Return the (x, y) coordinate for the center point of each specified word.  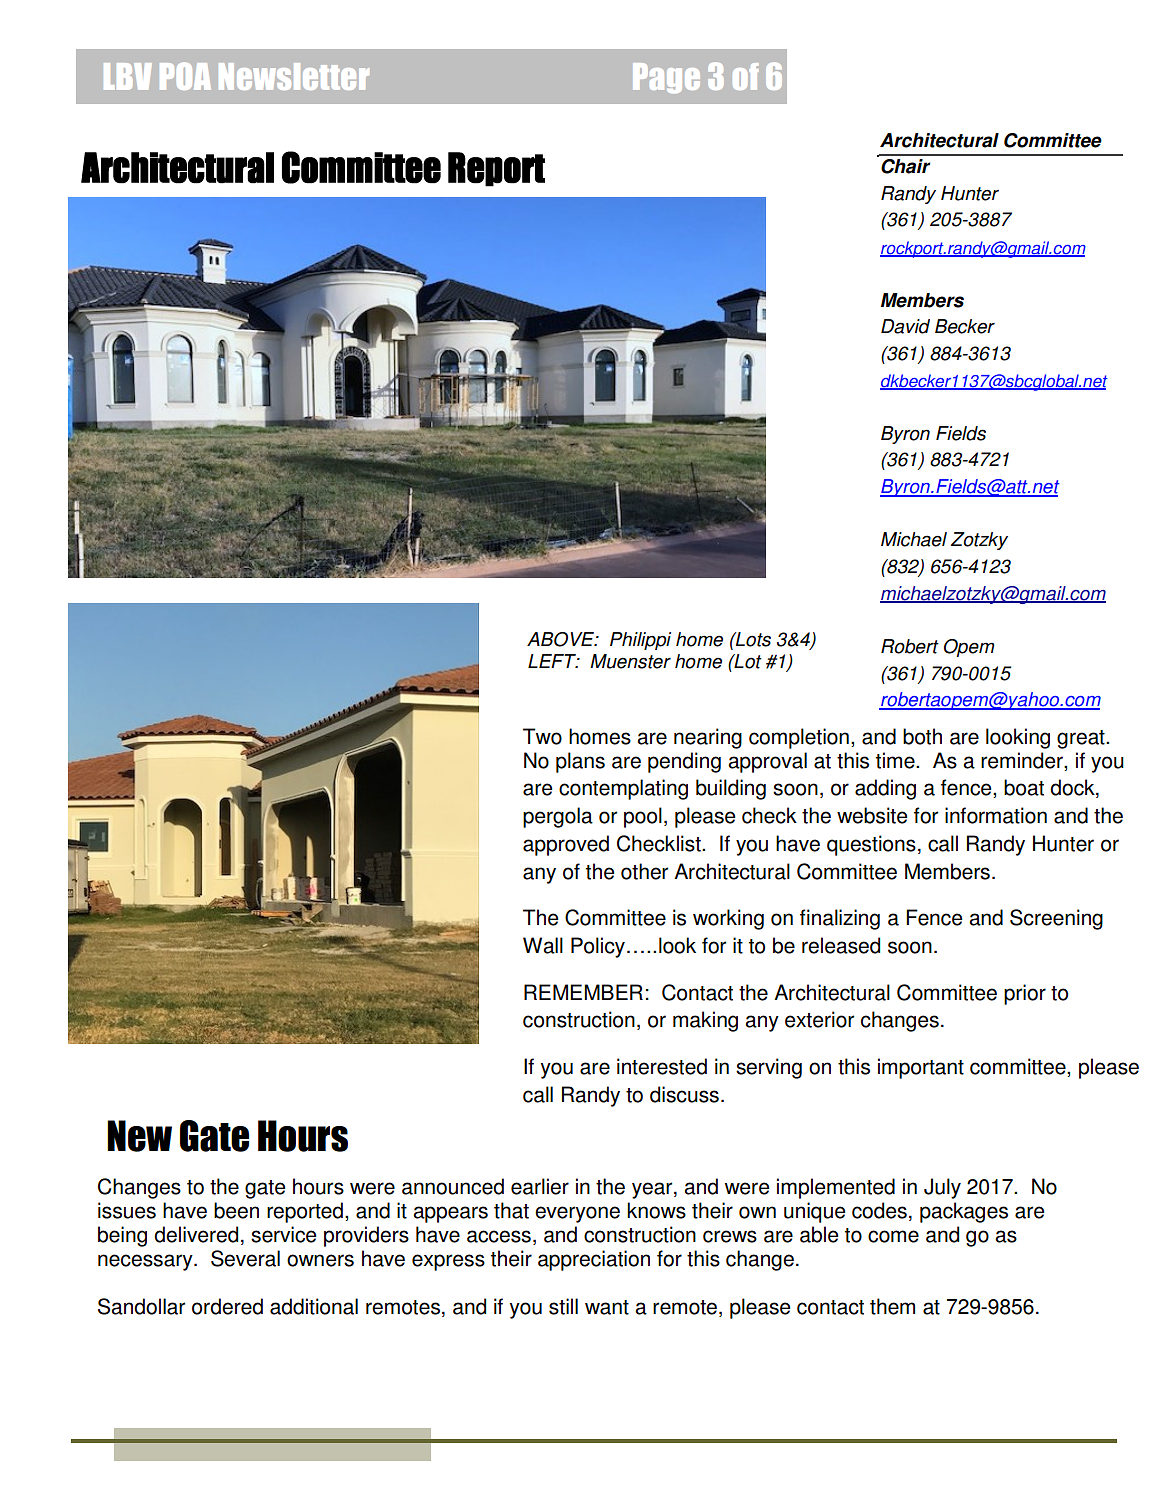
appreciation (594, 1260)
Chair (905, 166)
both (922, 736)
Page (666, 78)
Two (542, 736)
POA (185, 76)
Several (245, 1258)
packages (964, 1212)
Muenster (630, 661)
